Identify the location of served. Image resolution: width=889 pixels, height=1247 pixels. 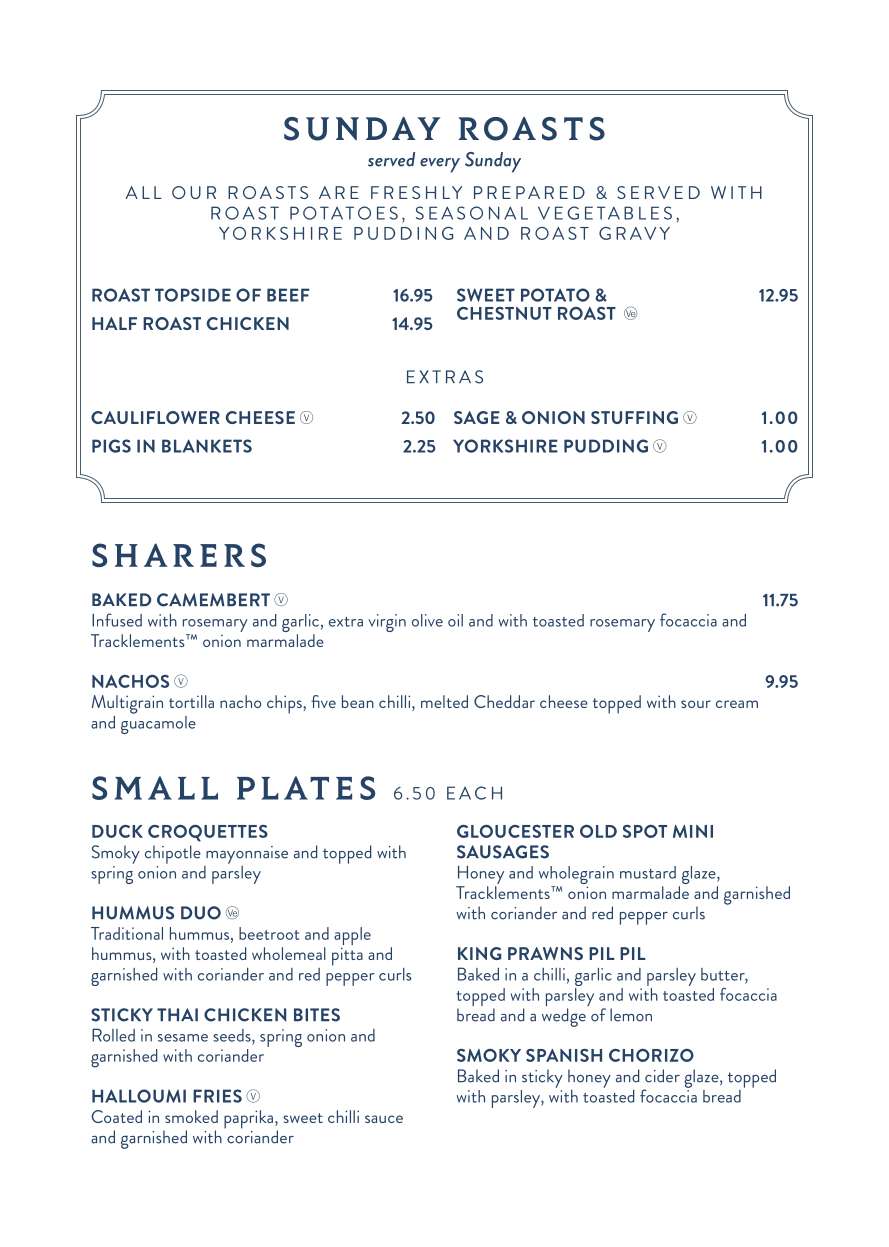
(391, 159).
